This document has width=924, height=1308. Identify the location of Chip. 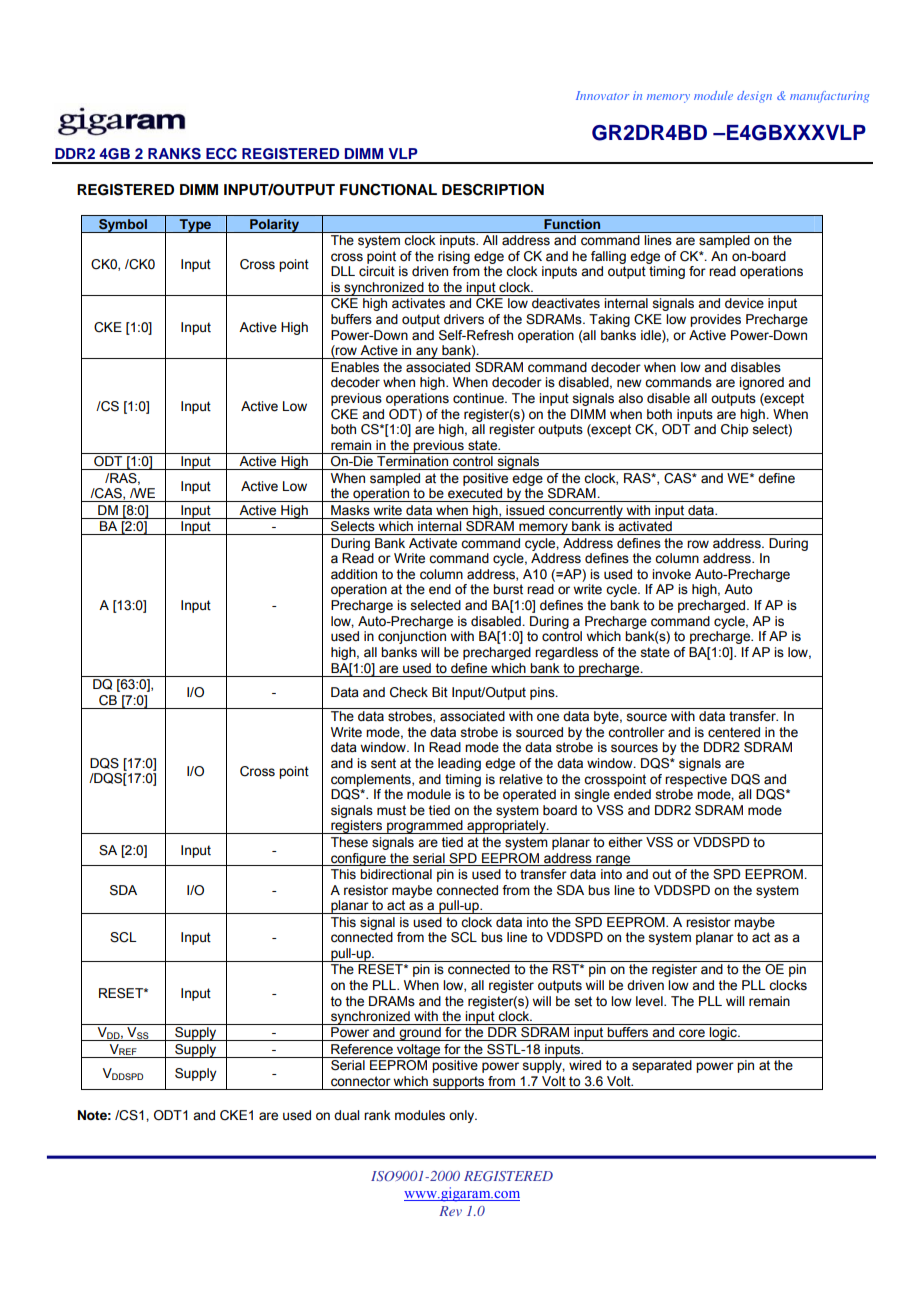
(734, 430).
